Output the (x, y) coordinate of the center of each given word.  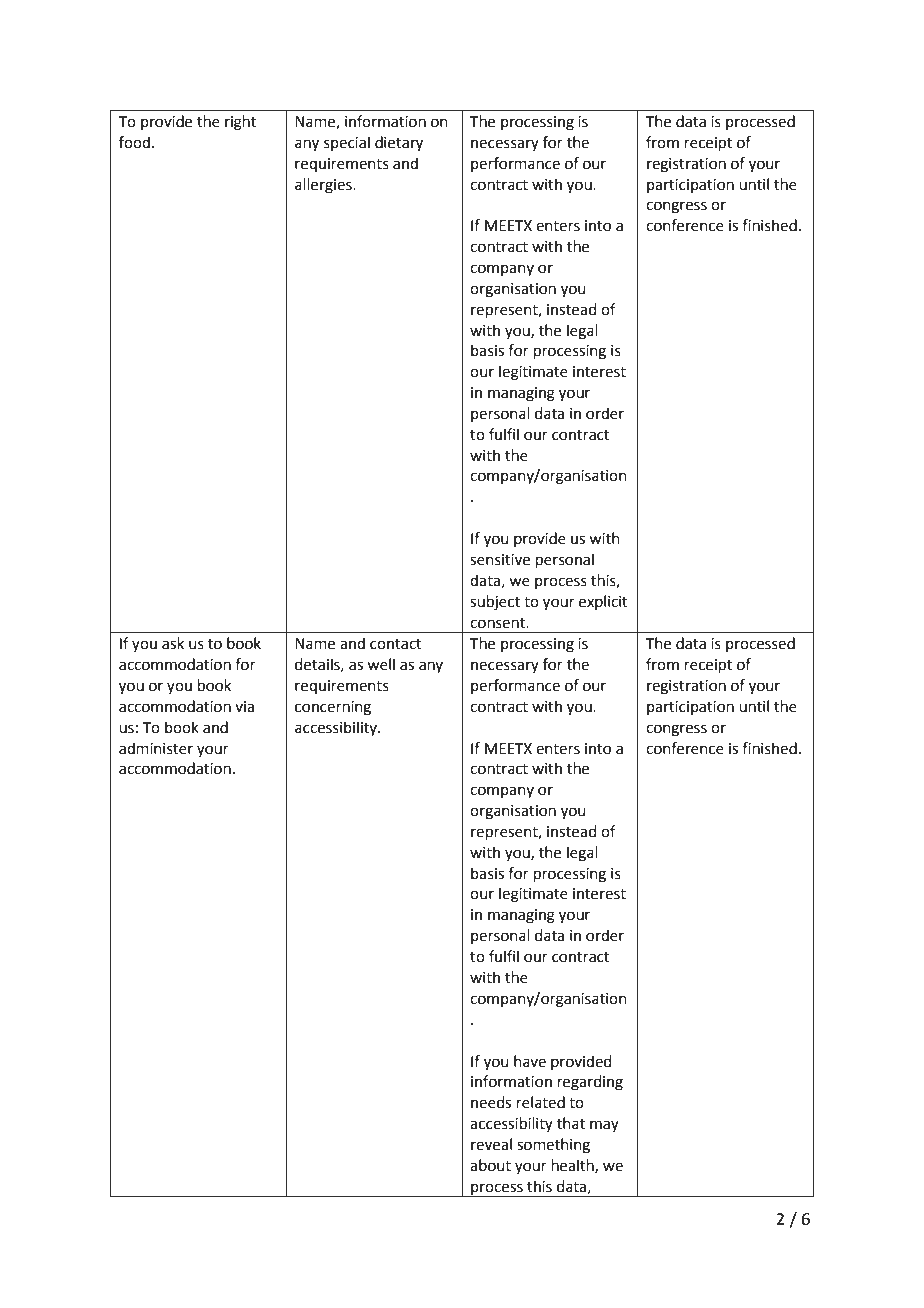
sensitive (500, 560)
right (240, 123)
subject (495, 603)
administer (156, 748)
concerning (333, 708)
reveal (491, 1144)
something (553, 1146)
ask (173, 643)
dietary (399, 144)
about (490, 1165)
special (347, 143)
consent (498, 623)
